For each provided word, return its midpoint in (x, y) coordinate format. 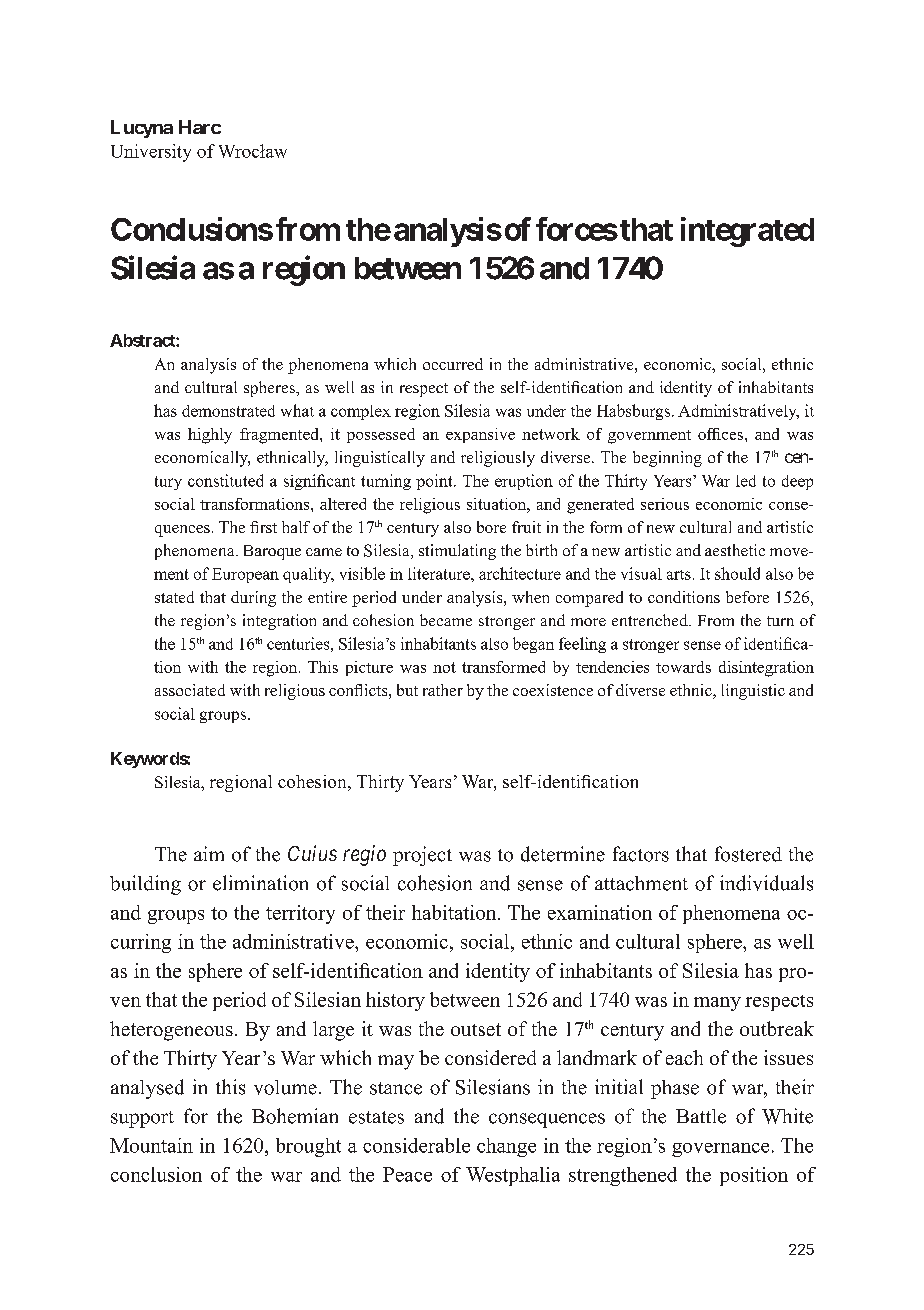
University (151, 153)
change (506, 1147)
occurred (453, 364)
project (422, 856)
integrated (747, 232)
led (746, 481)
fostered (748, 854)
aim (209, 853)
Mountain (151, 1145)
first (263, 527)
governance (720, 1150)
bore (491, 527)
